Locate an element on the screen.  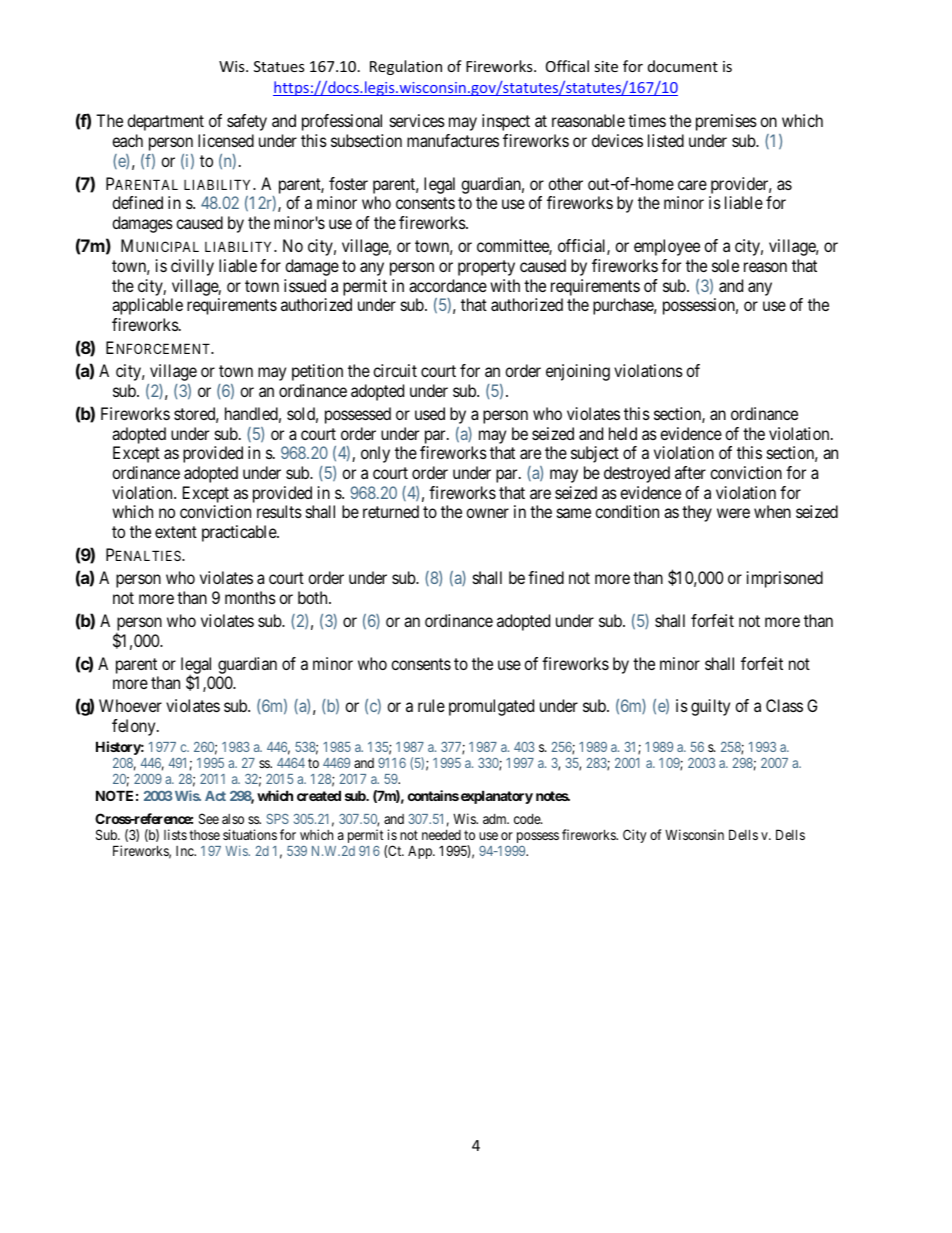
safety is located at coordinates (247, 122).
